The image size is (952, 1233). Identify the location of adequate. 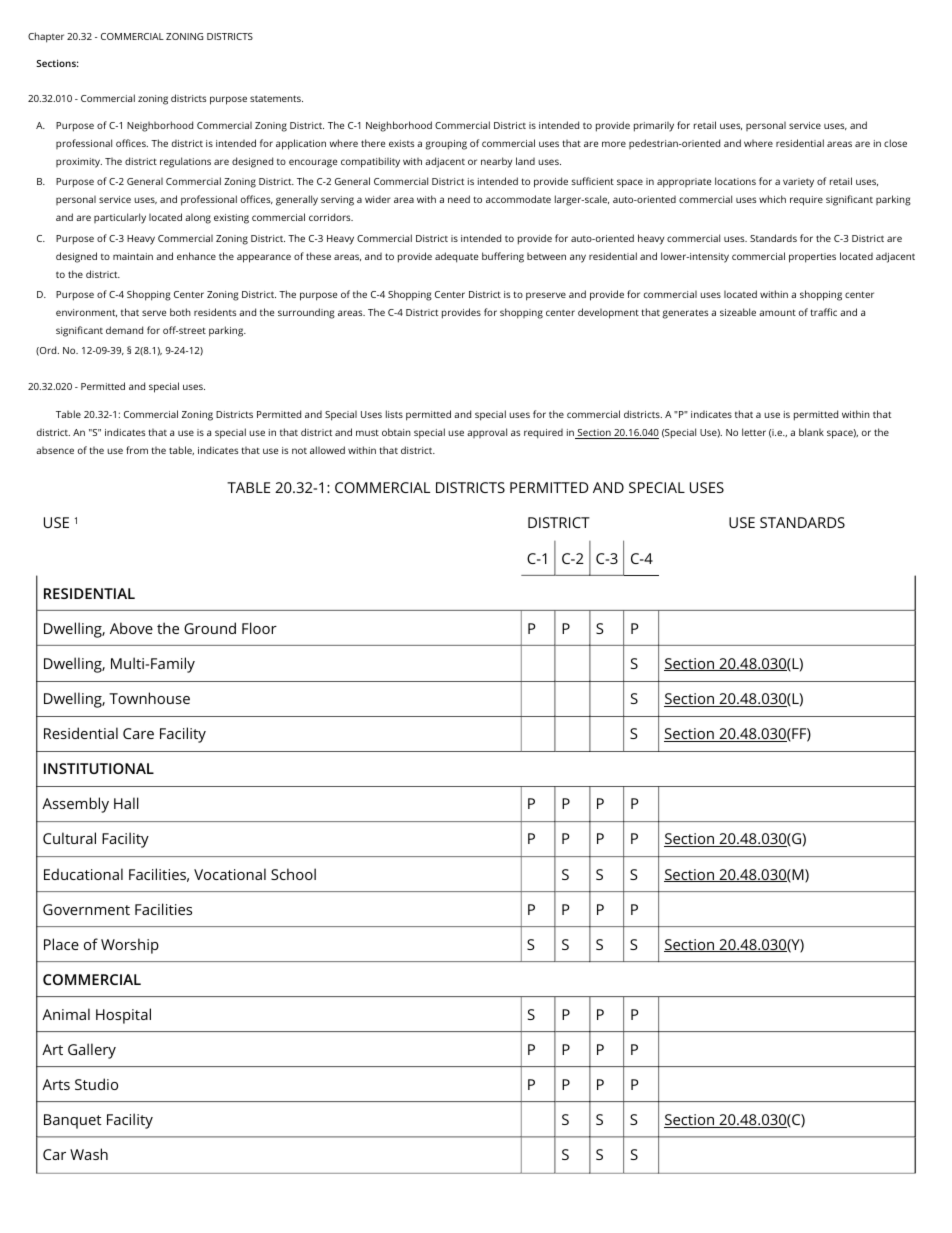
(456, 257).
